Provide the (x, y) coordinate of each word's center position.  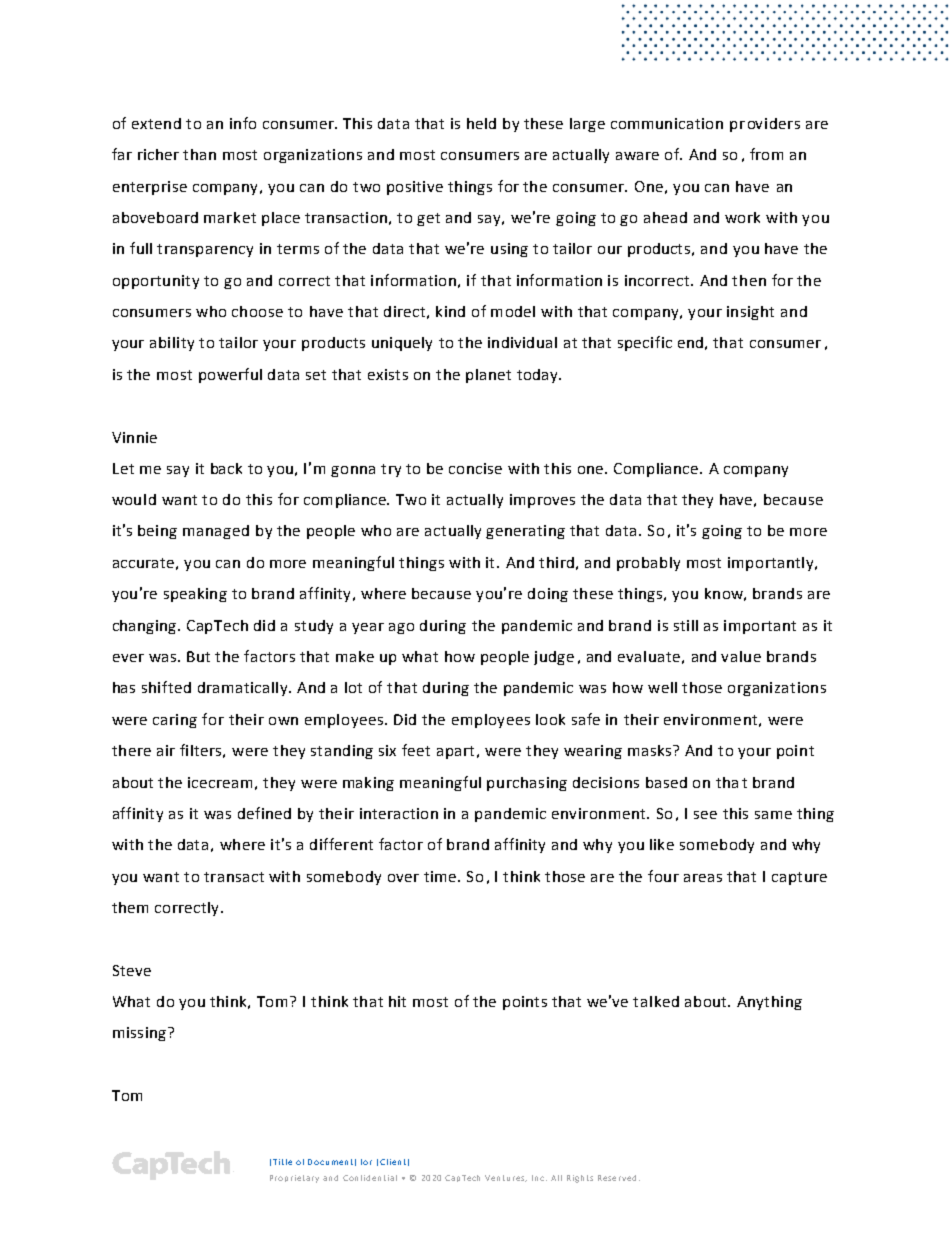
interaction (399, 813)
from (766, 154)
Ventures (506, 1178)
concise (475, 468)
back (226, 468)
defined (264, 813)
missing (139, 1034)
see (705, 815)
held (481, 123)
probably (648, 564)
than (199, 154)
